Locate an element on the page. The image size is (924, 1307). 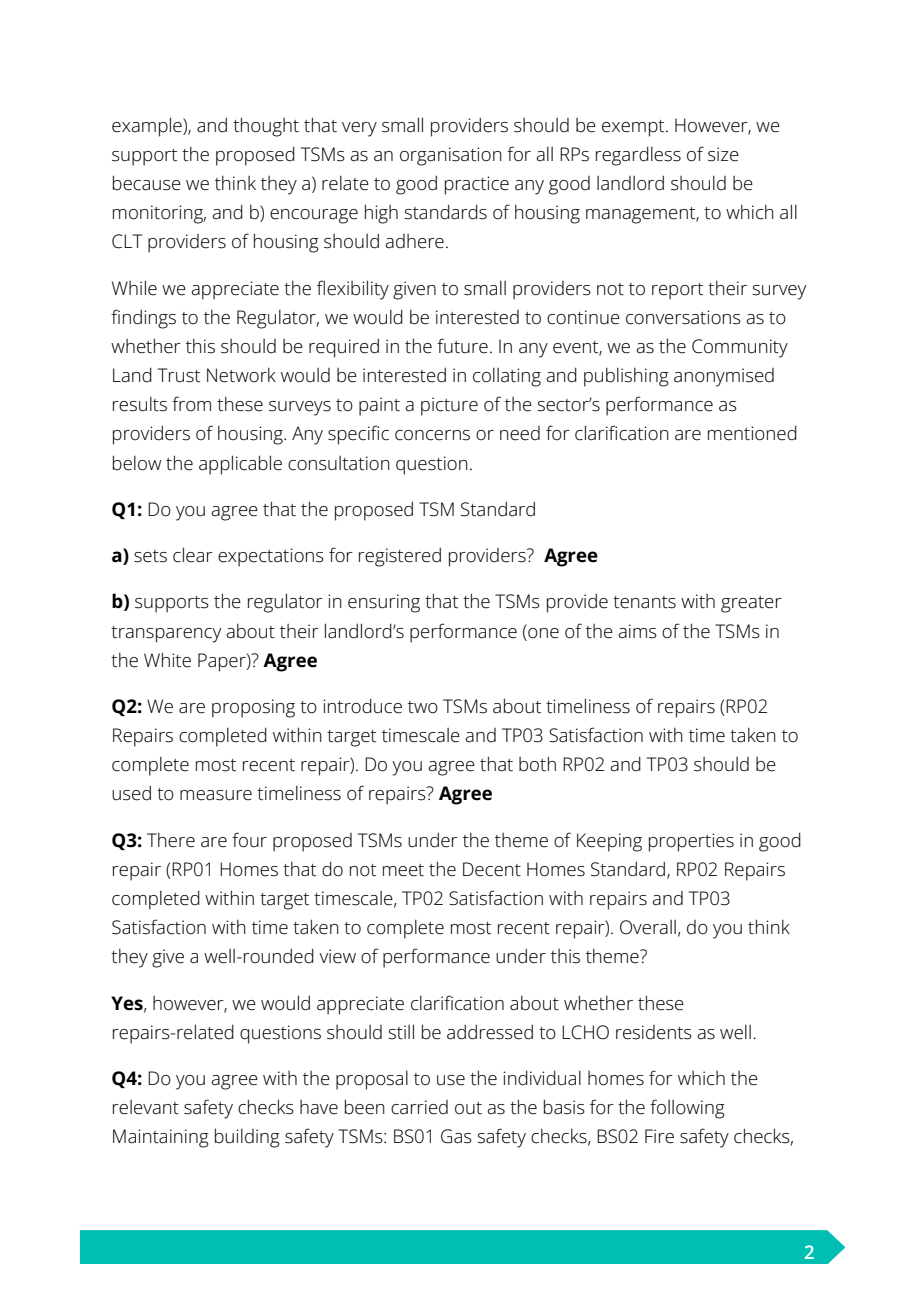
regardless is located at coordinates (638, 156).
